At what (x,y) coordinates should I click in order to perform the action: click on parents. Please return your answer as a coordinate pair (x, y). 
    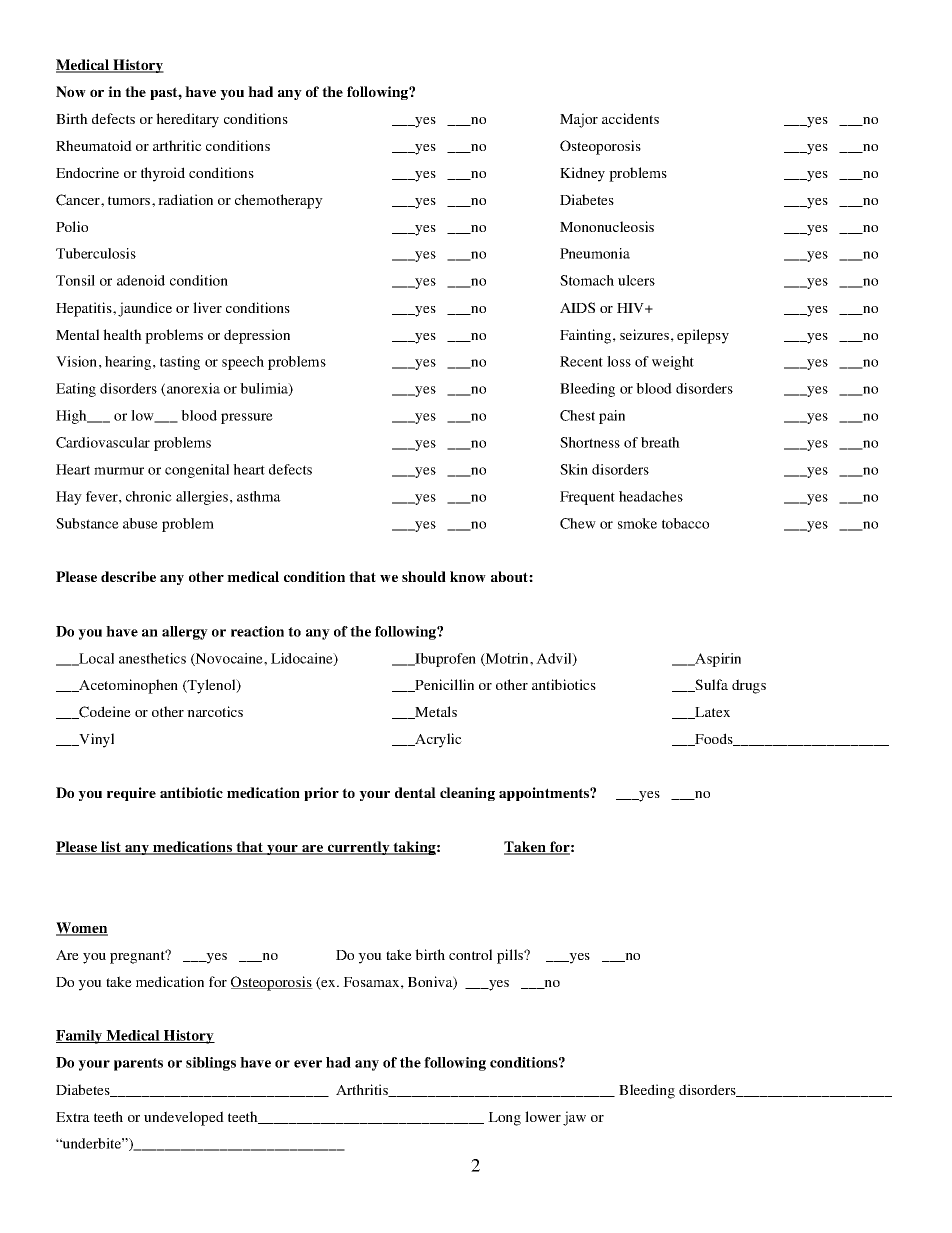
    Looking at the image, I should click on (138, 1064).
